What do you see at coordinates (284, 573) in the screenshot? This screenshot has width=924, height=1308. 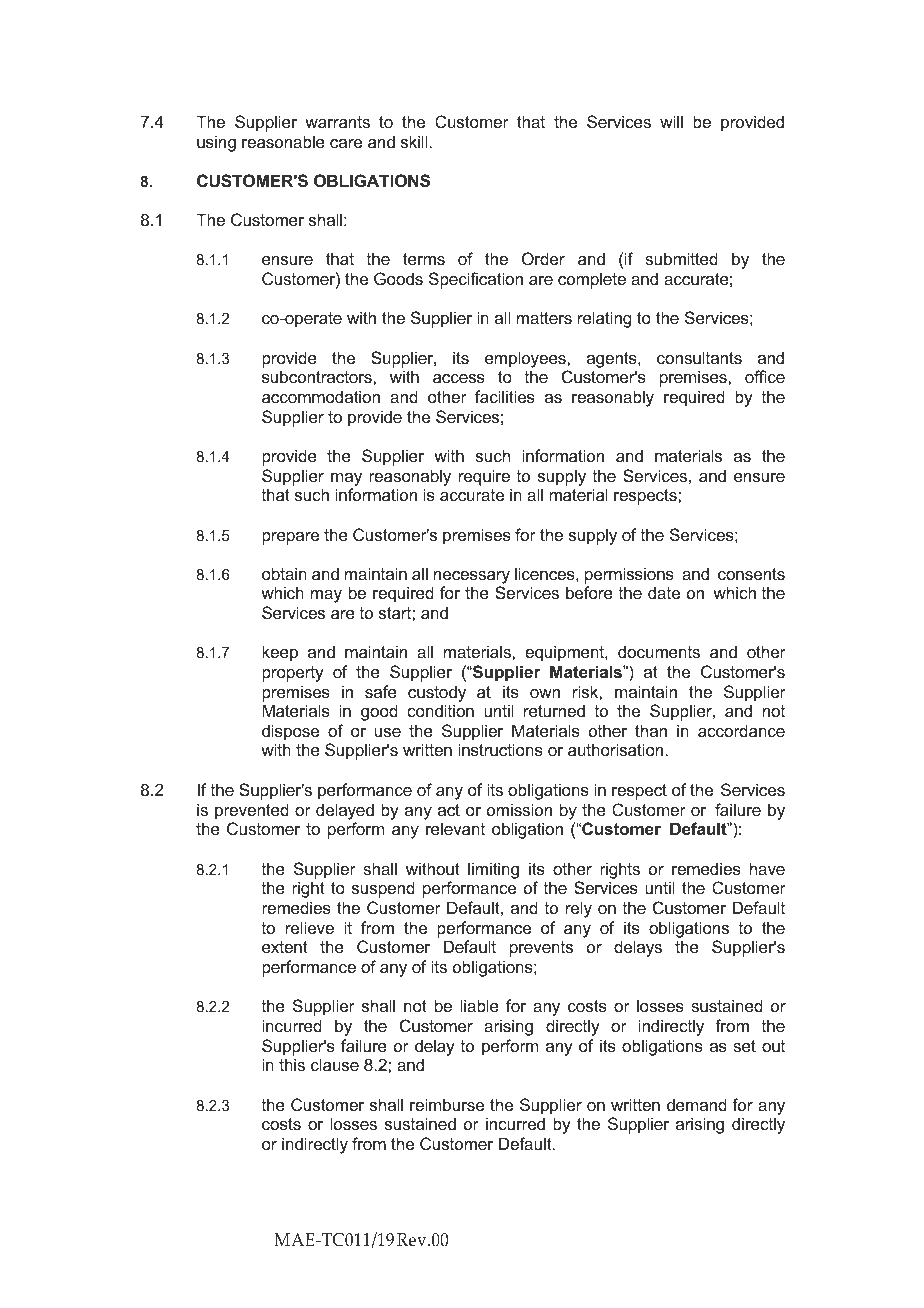 I see `obtain` at bounding box center [284, 573].
